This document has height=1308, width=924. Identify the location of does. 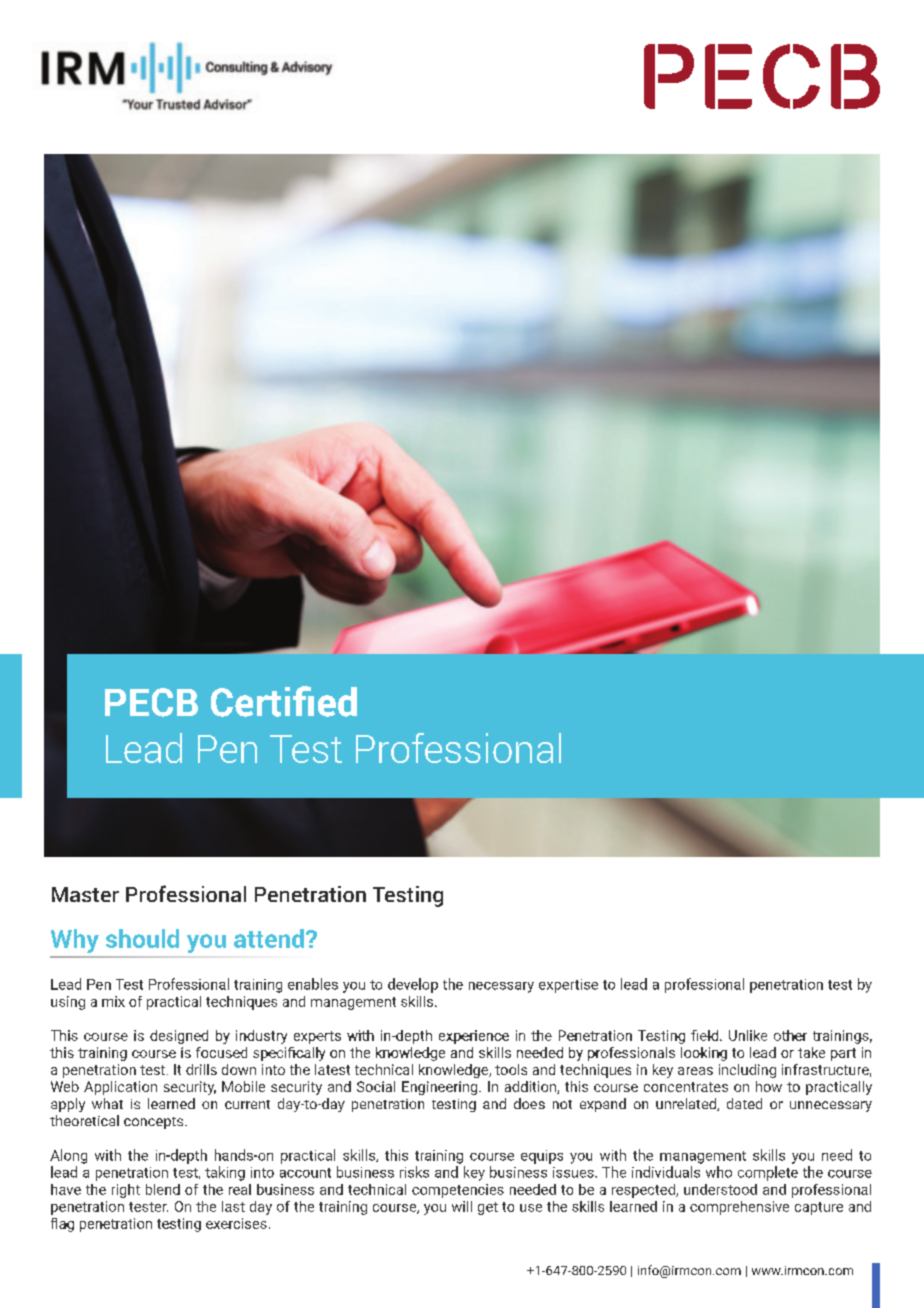
(529, 1103).
